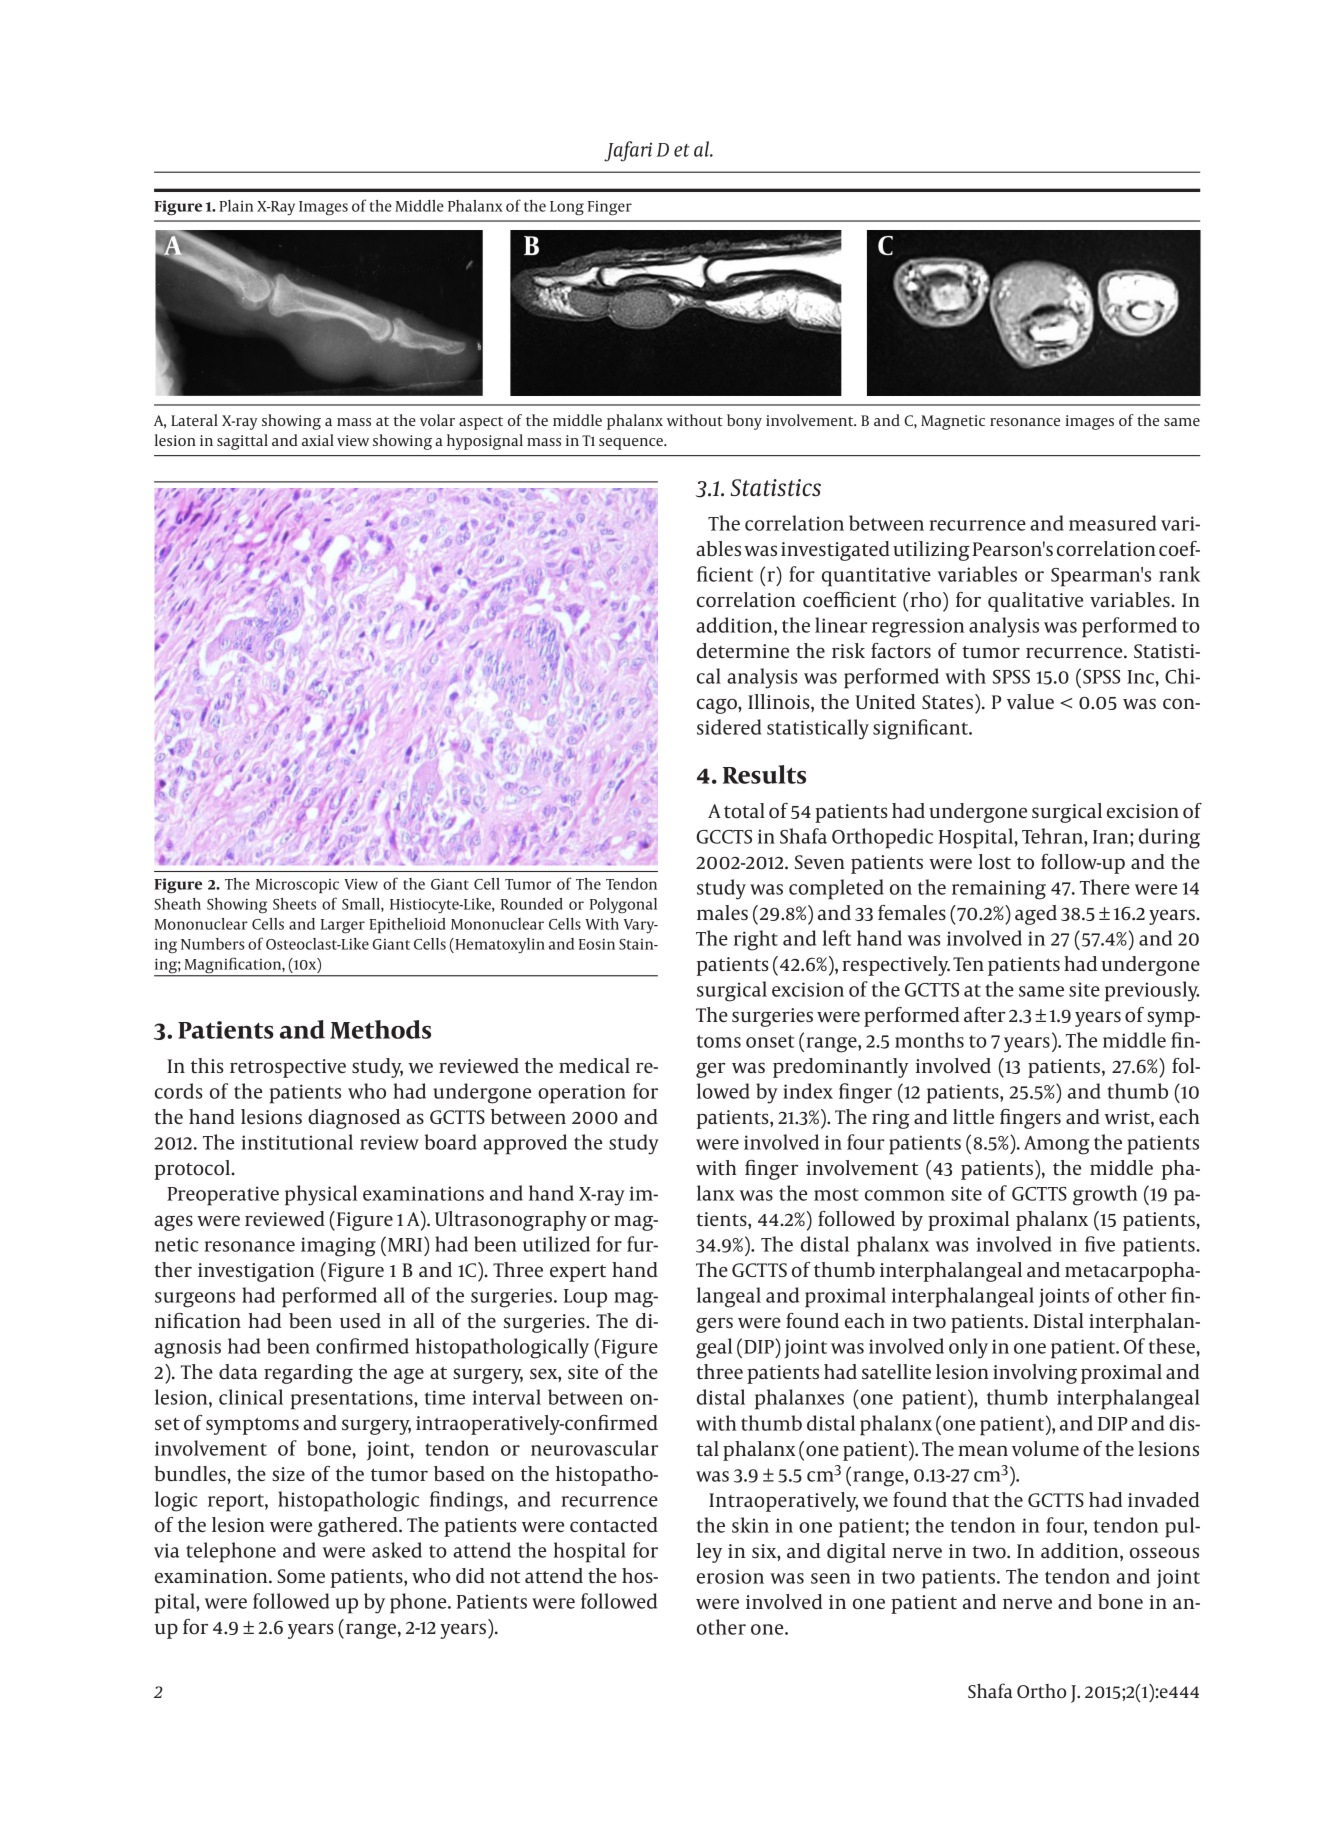 The height and width of the screenshot is (1824, 1321). I want to click on institutional, so click(297, 1142).
